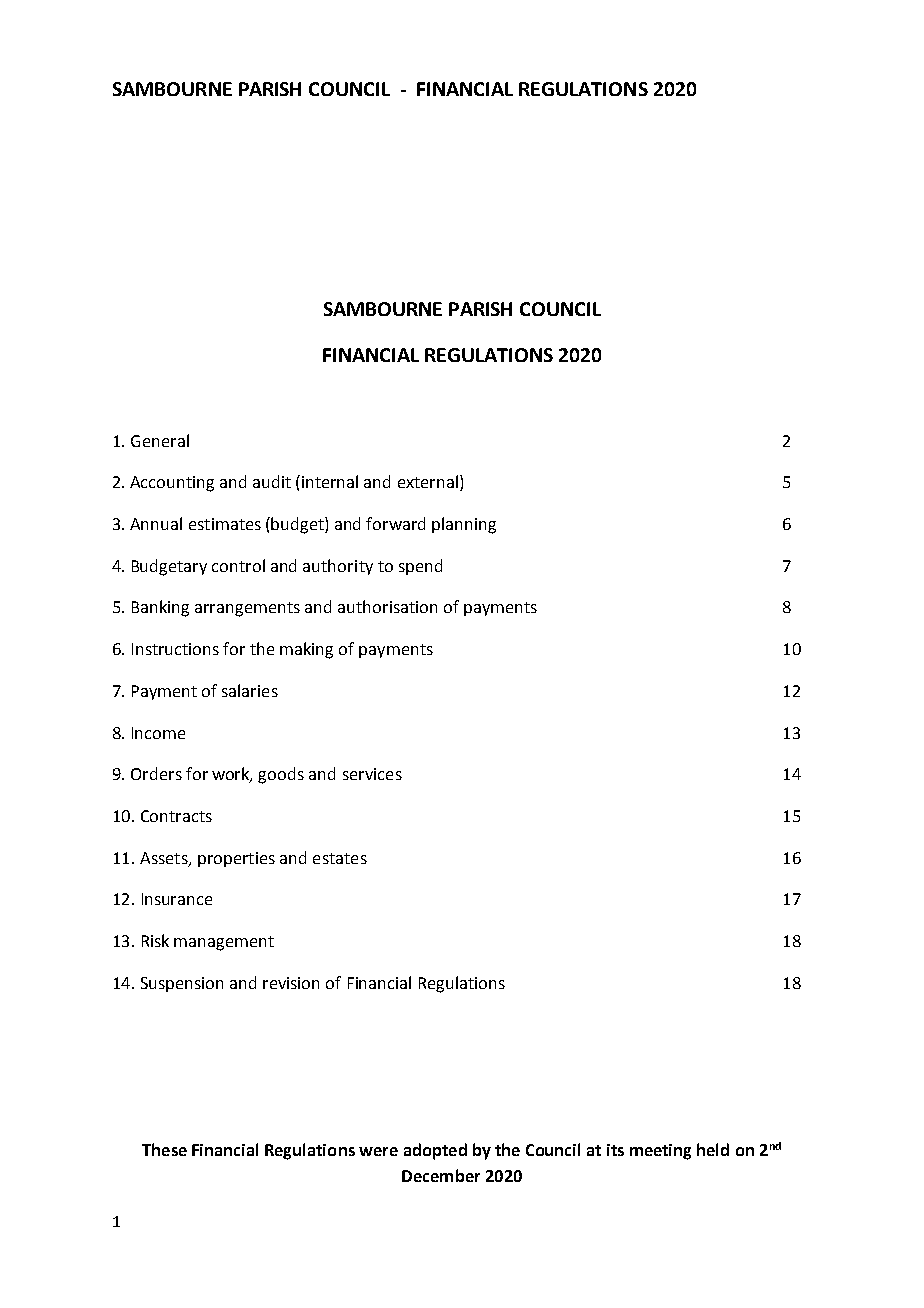 Image resolution: width=924 pixels, height=1308 pixels. I want to click on audit, so click(272, 481).
